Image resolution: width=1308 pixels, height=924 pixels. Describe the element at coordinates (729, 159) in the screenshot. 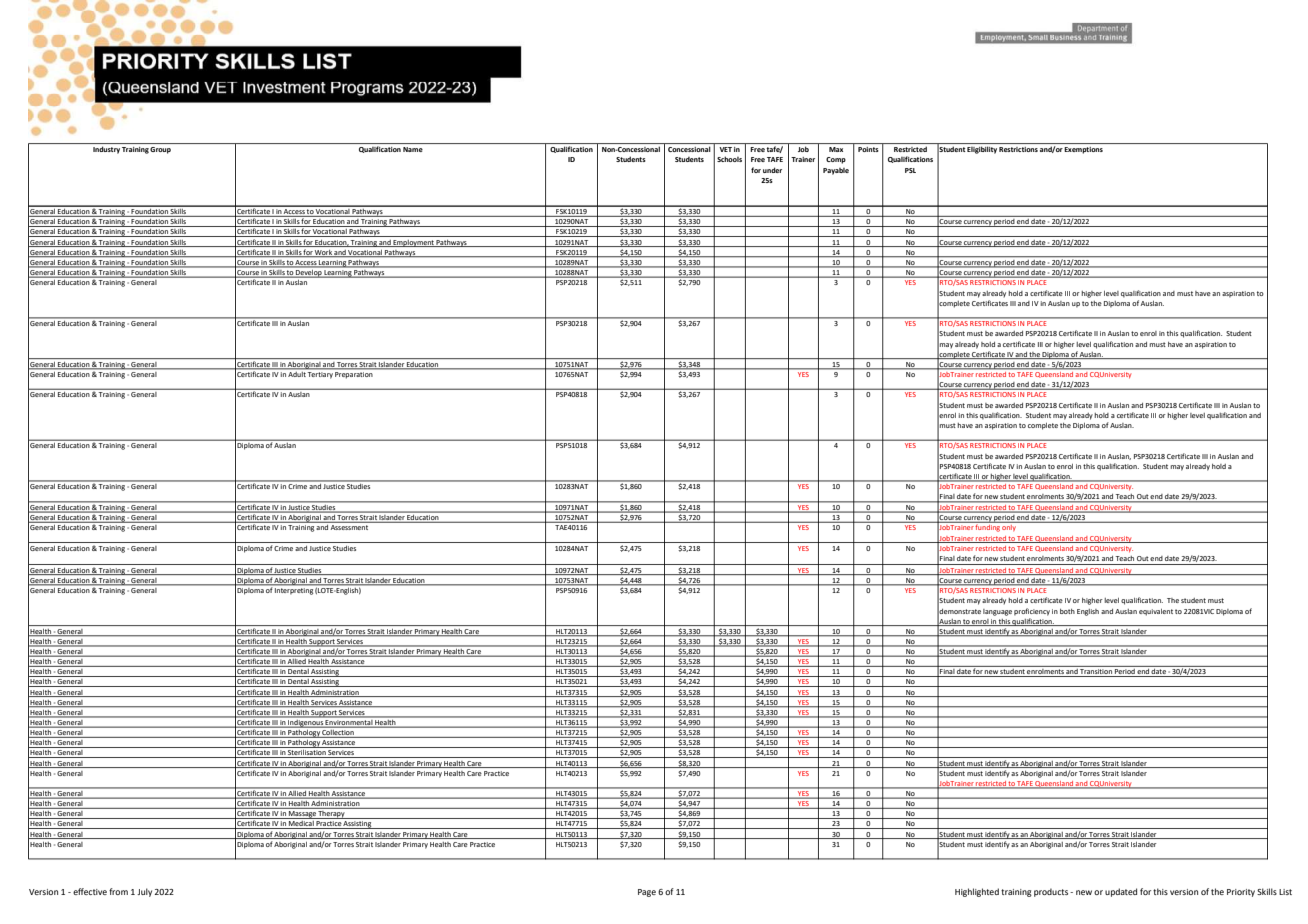

I see `Schools` at that location.
